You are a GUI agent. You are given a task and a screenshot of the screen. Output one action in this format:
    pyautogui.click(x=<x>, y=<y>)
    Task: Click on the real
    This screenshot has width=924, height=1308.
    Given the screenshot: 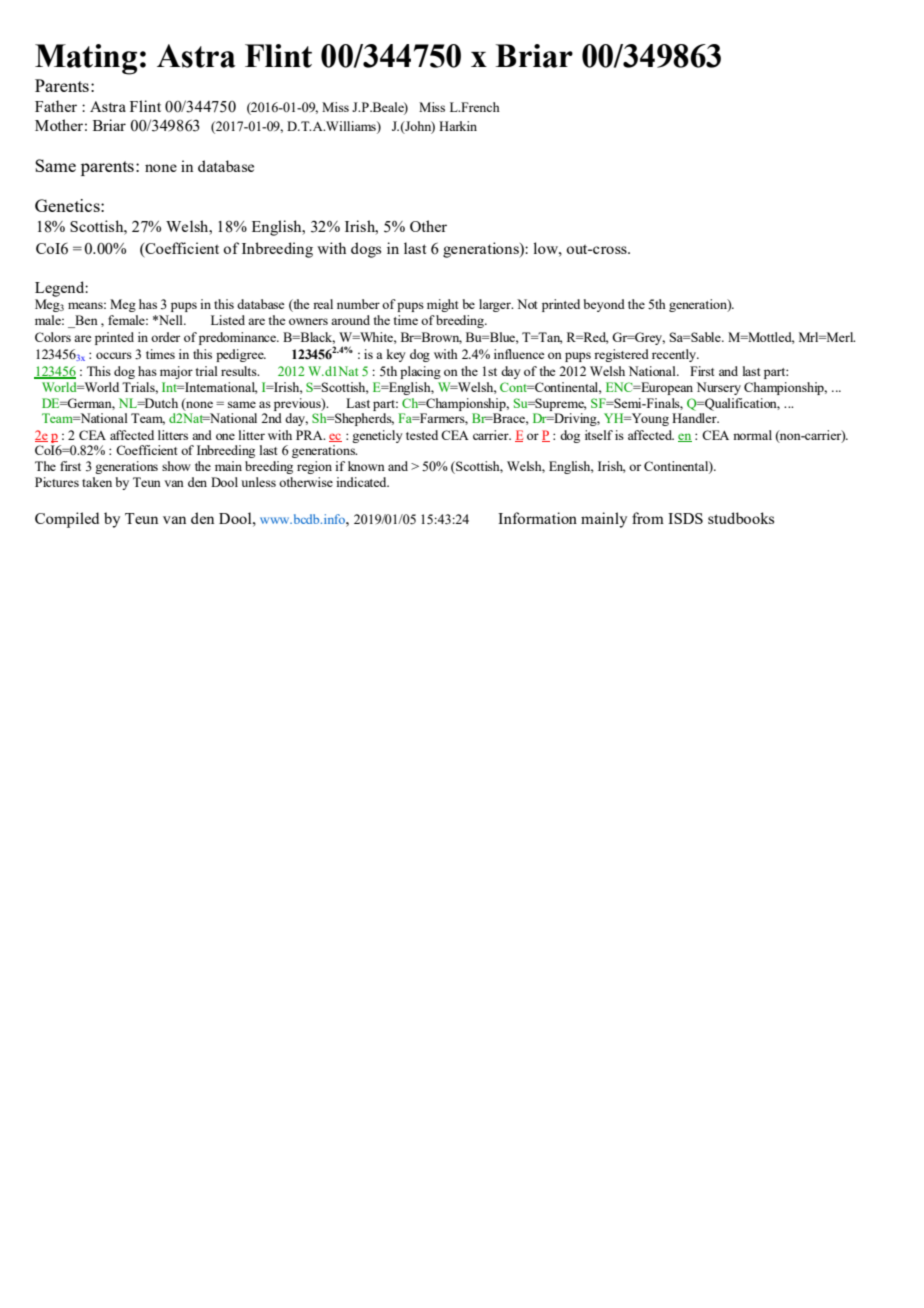 What is the action you would take?
    pyautogui.click(x=323, y=304)
